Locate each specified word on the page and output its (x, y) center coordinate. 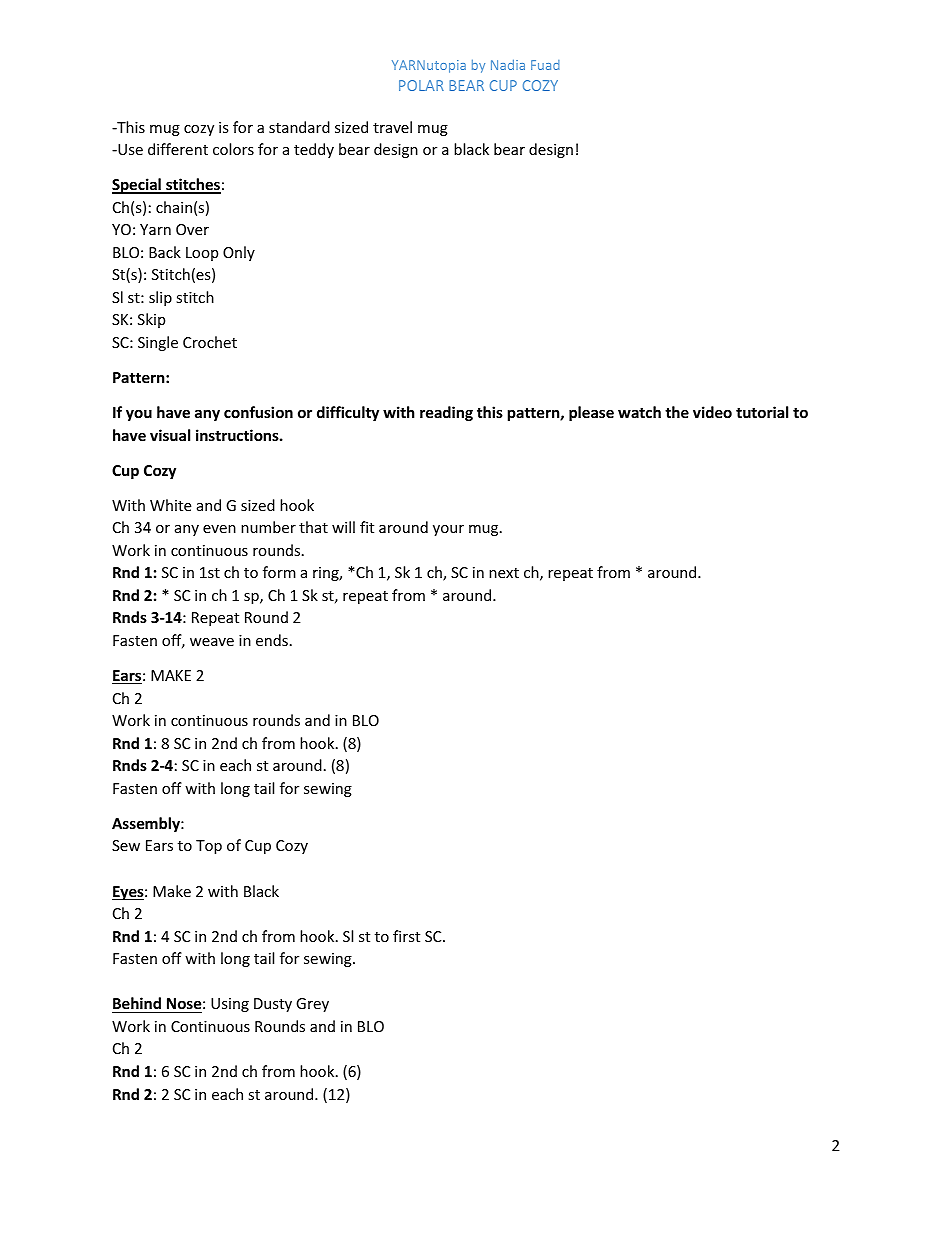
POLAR (421, 85)
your (448, 530)
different (178, 149)
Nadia (508, 64)
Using (230, 1005)
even (219, 529)
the (677, 412)
